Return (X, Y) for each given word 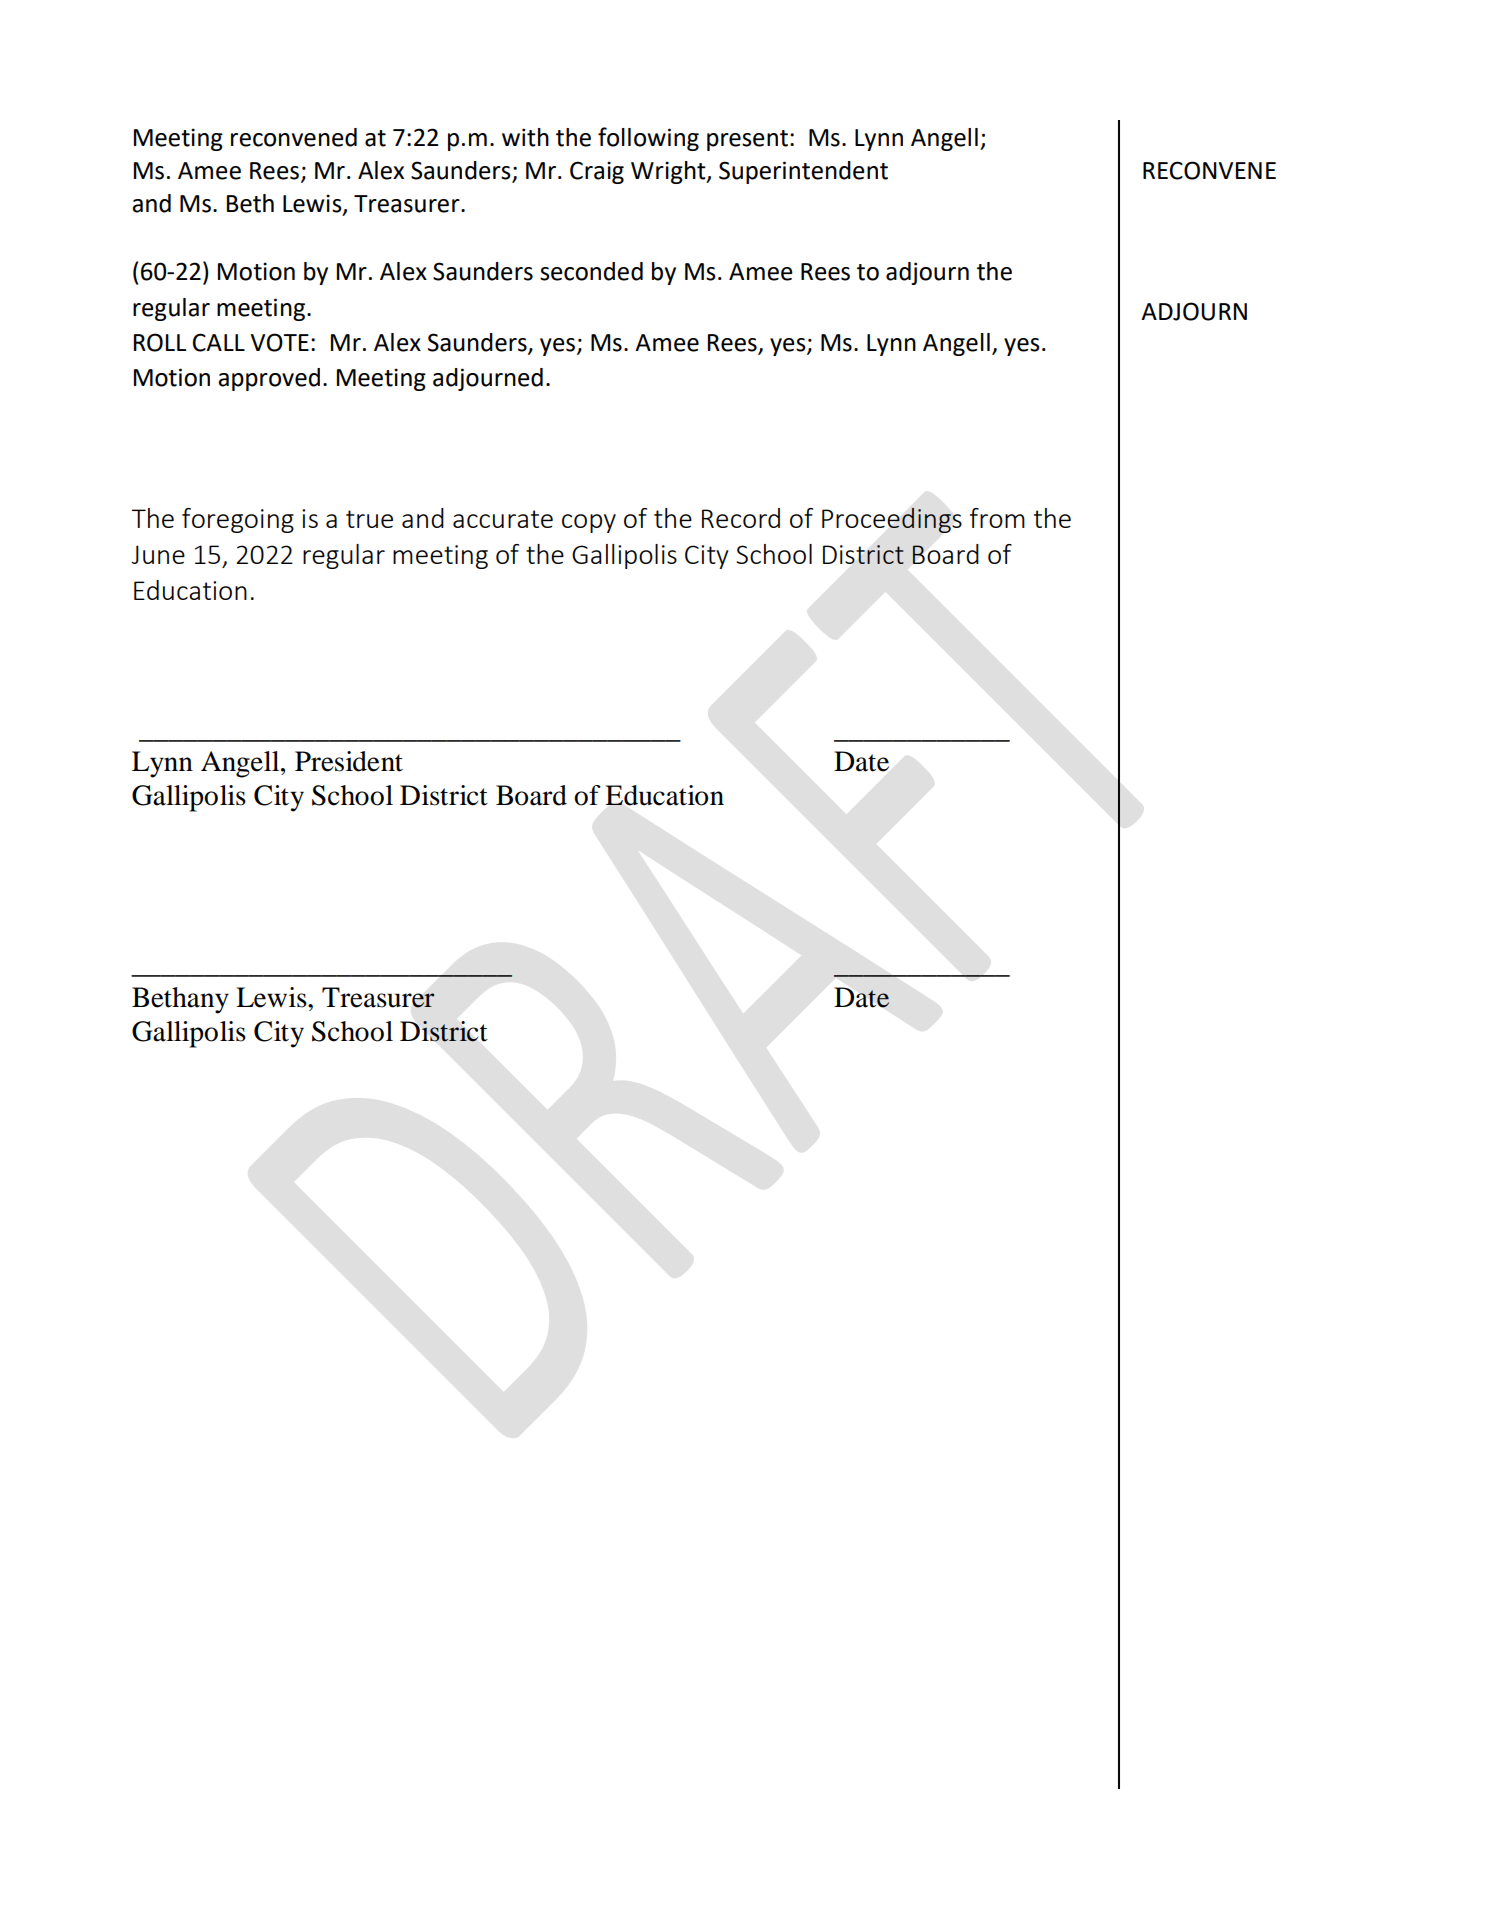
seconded (591, 271)
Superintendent (803, 172)
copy (589, 523)
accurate (503, 519)
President (349, 761)
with (525, 137)
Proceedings (892, 520)
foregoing (238, 520)
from (997, 518)
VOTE (279, 342)
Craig (597, 172)
